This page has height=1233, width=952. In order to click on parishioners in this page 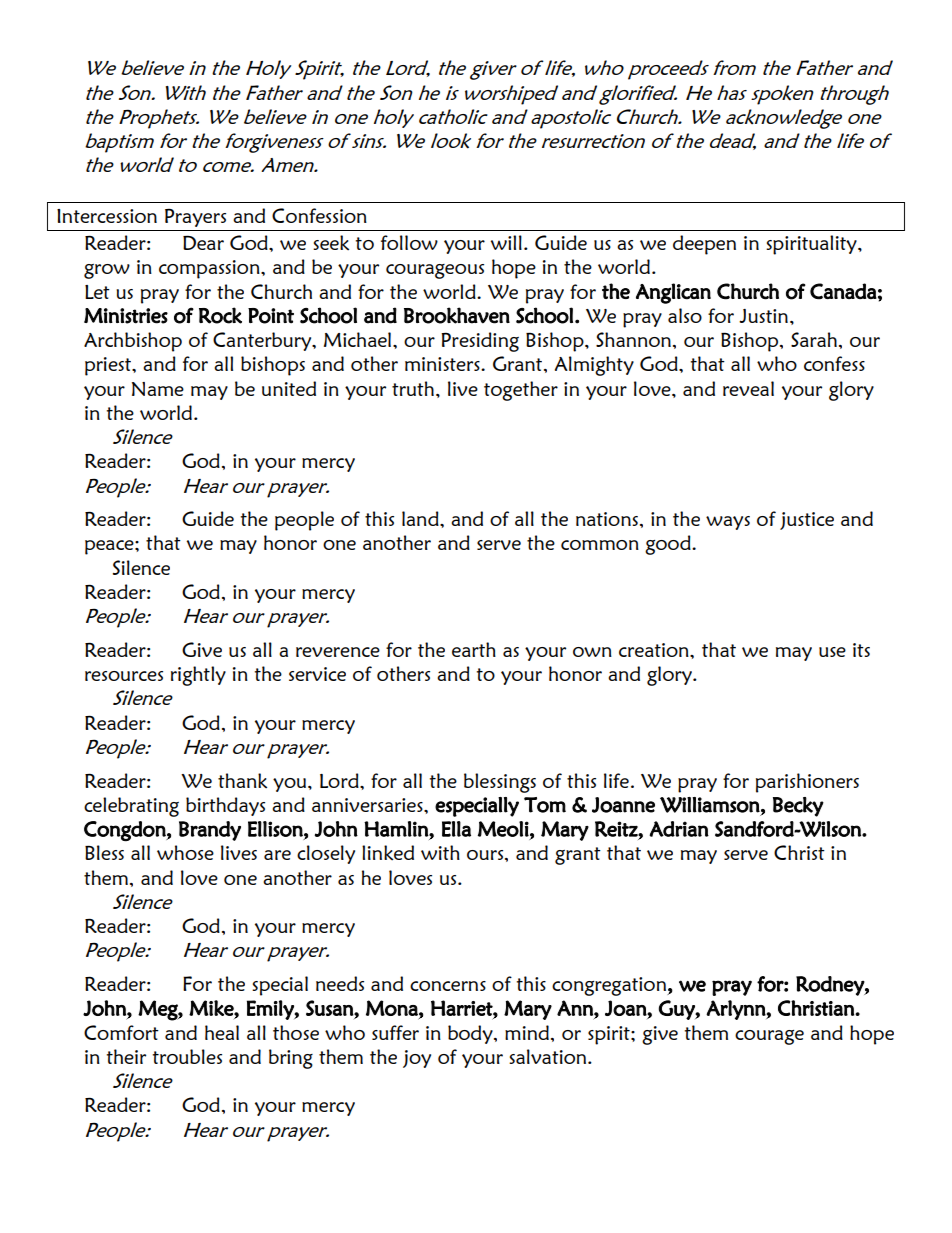, I will do `click(807, 783)`.
